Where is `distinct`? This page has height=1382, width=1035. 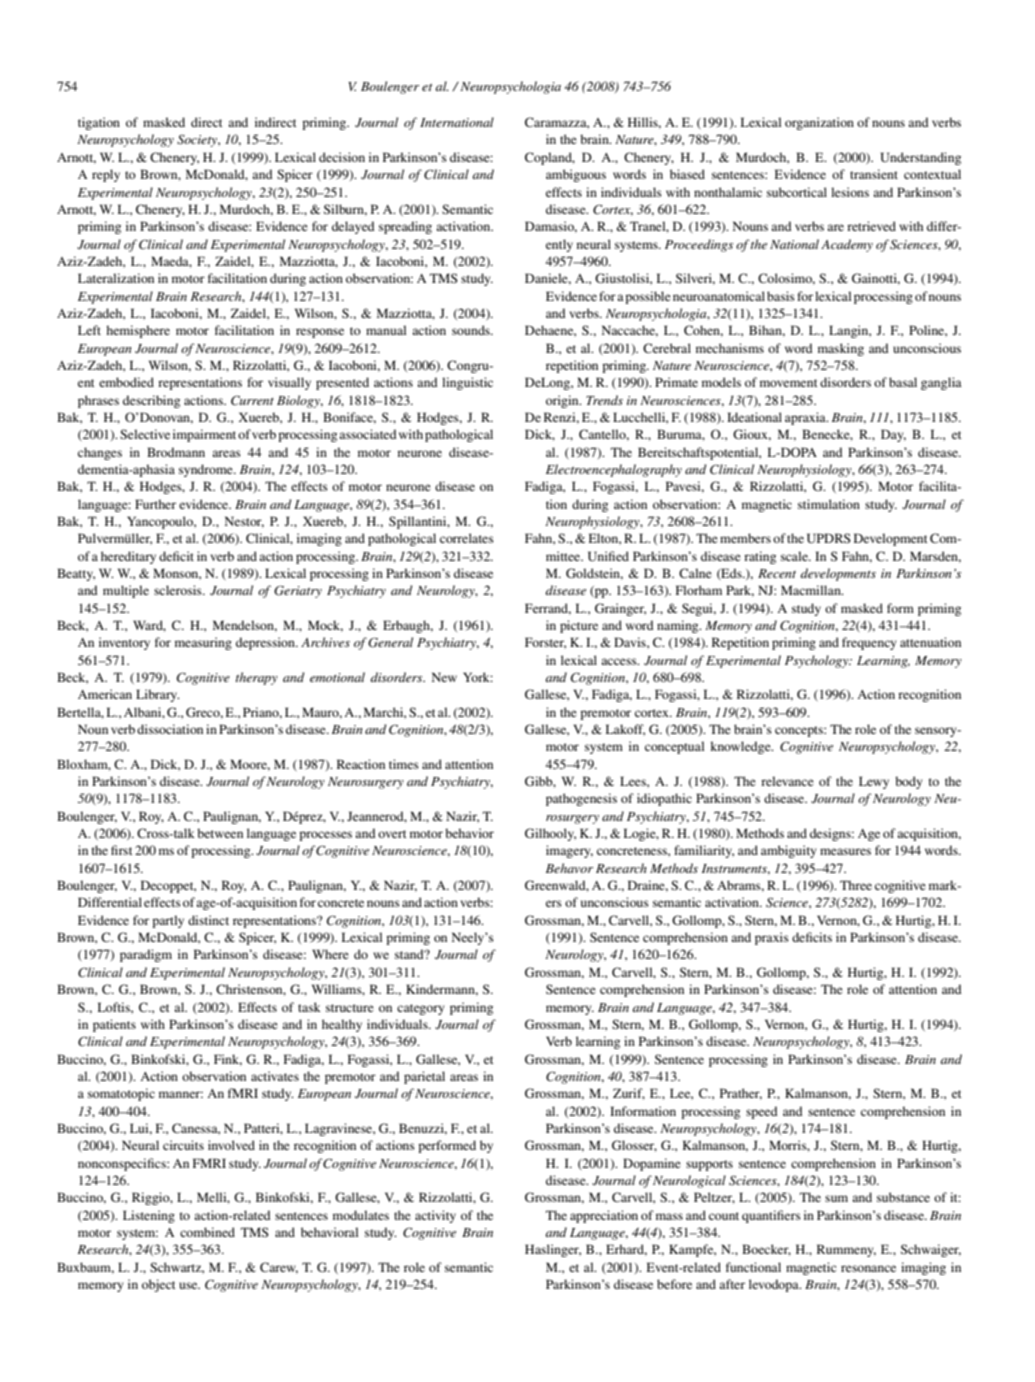
distinct is located at coordinates (208, 920).
